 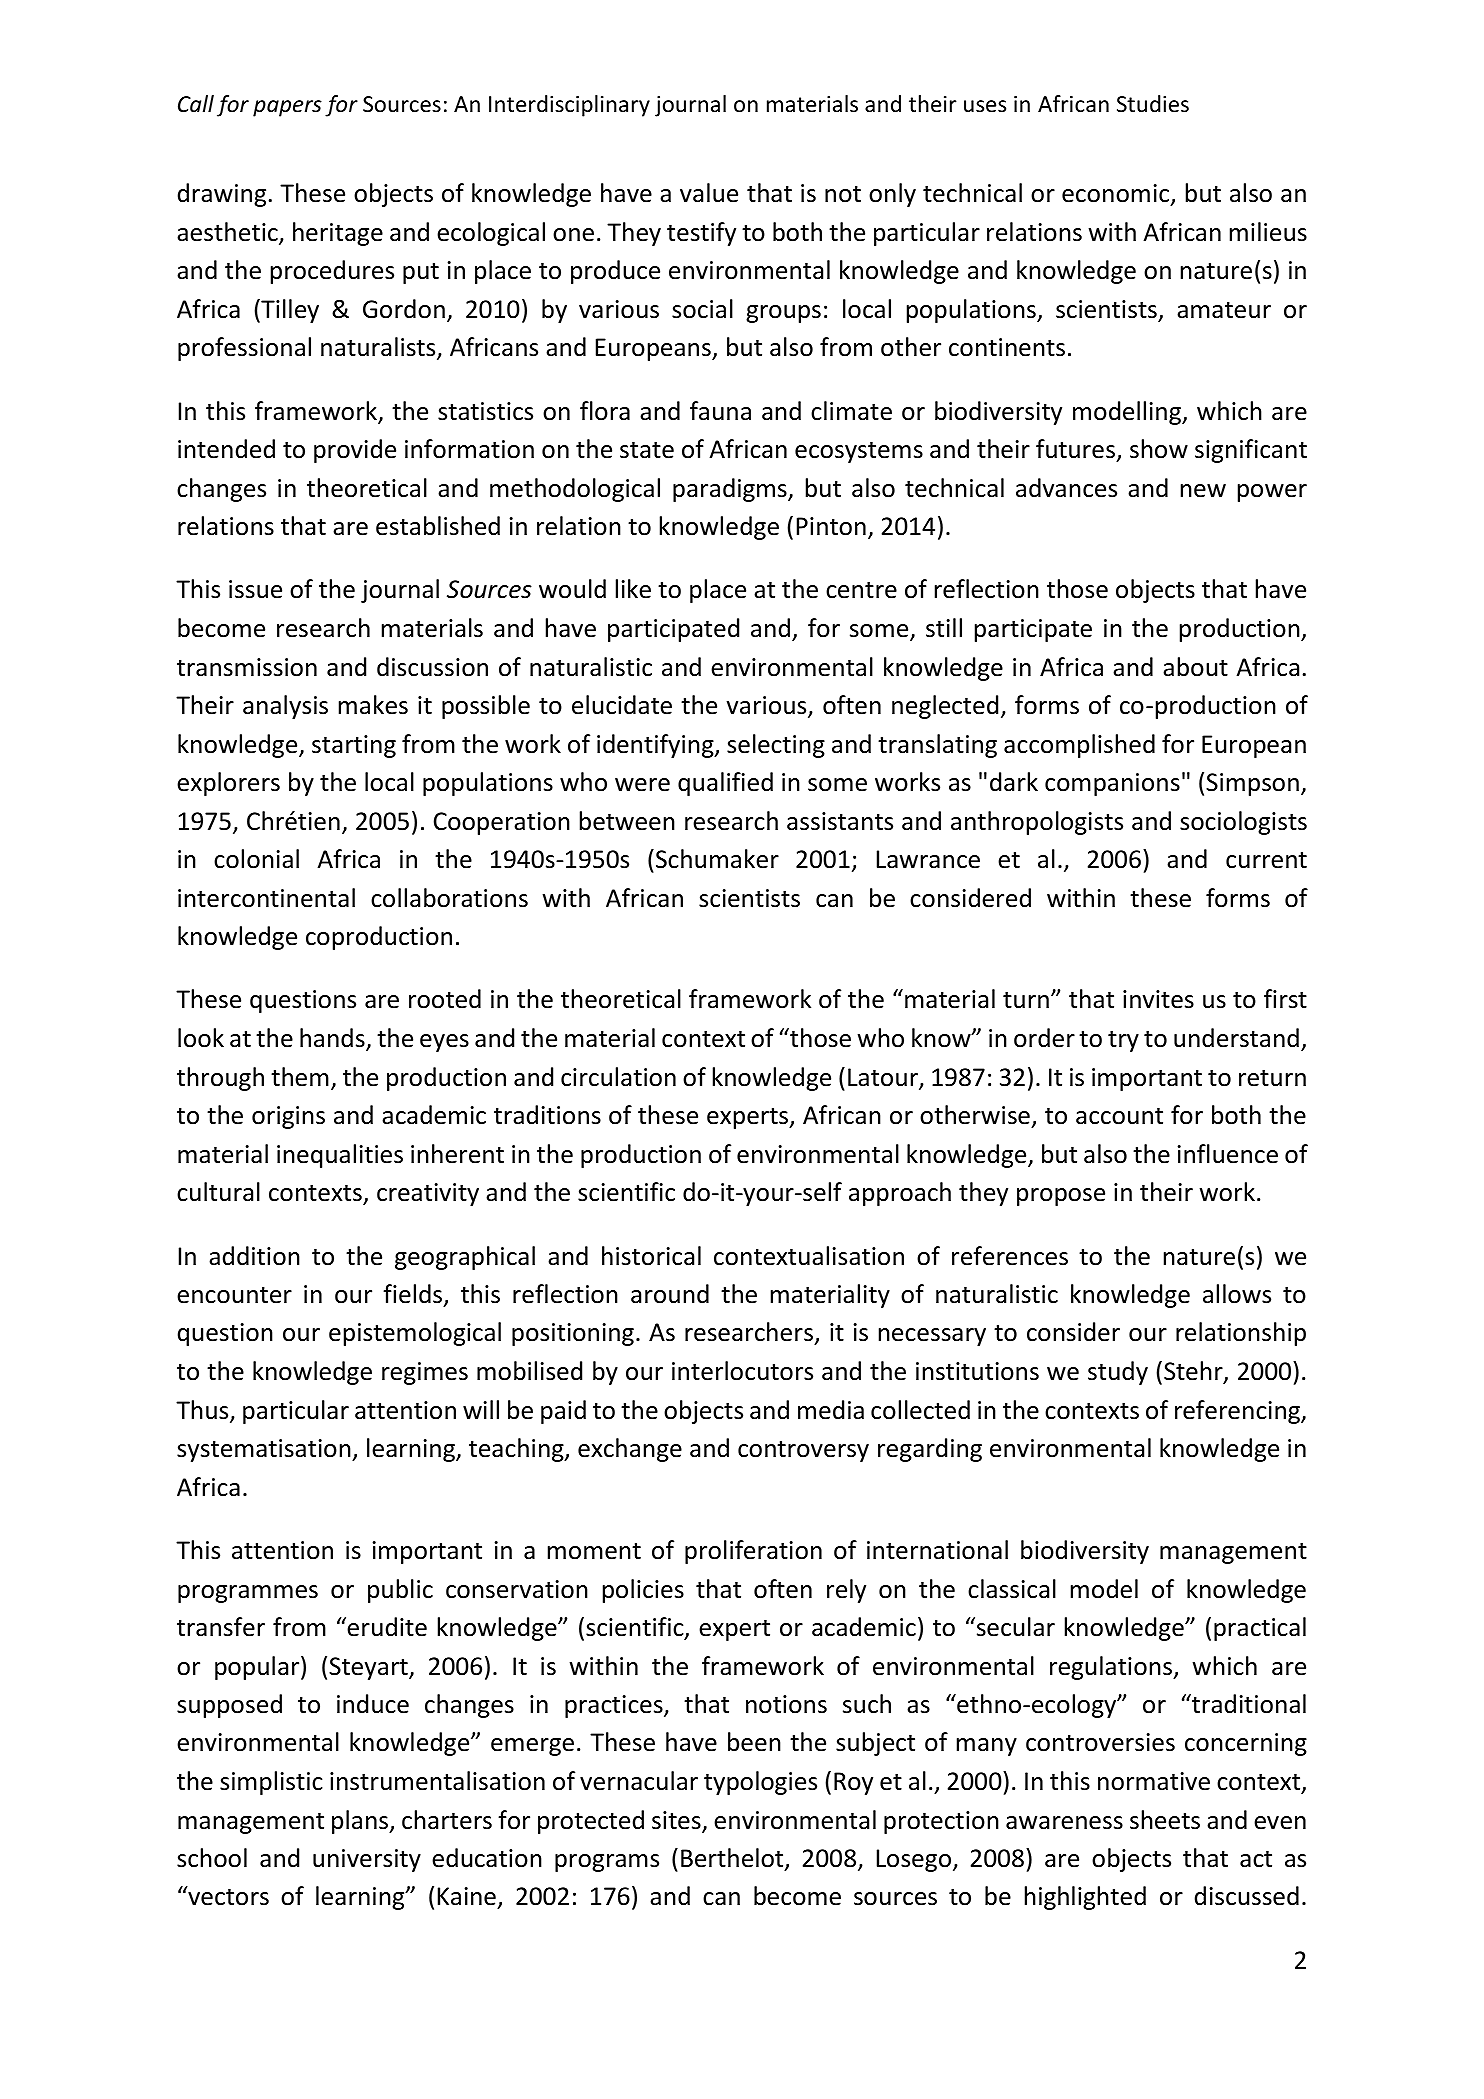 I want to click on like, so click(x=633, y=589).
